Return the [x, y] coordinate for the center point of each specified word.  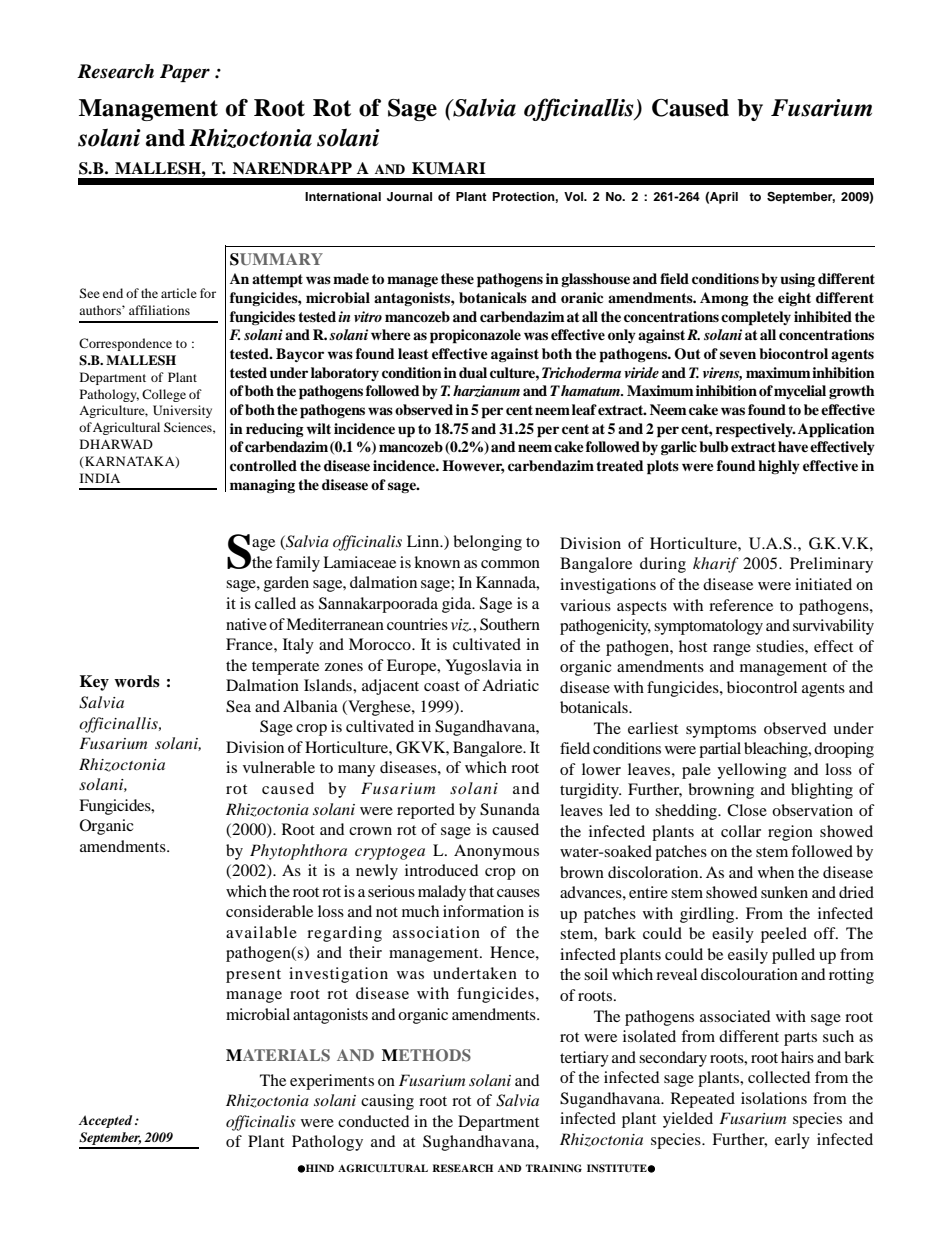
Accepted [105, 1121]
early [792, 1141]
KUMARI [449, 168]
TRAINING [554, 1168]
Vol [574, 196]
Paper [185, 73]
